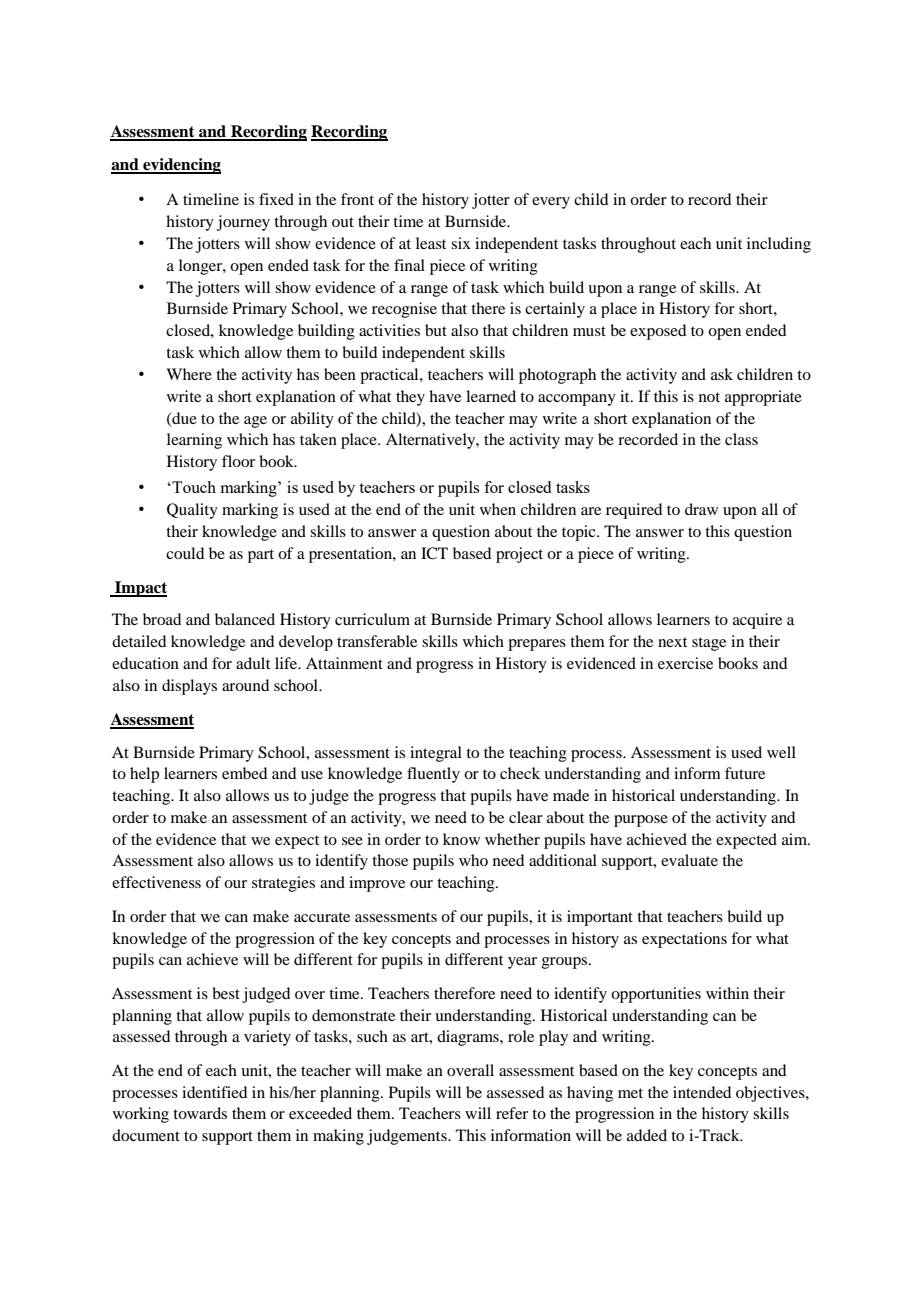 Image resolution: width=924 pixels, height=1308 pixels. What do you see at coordinates (243, 223) in the screenshot?
I see `journey` at bounding box center [243, 223].
